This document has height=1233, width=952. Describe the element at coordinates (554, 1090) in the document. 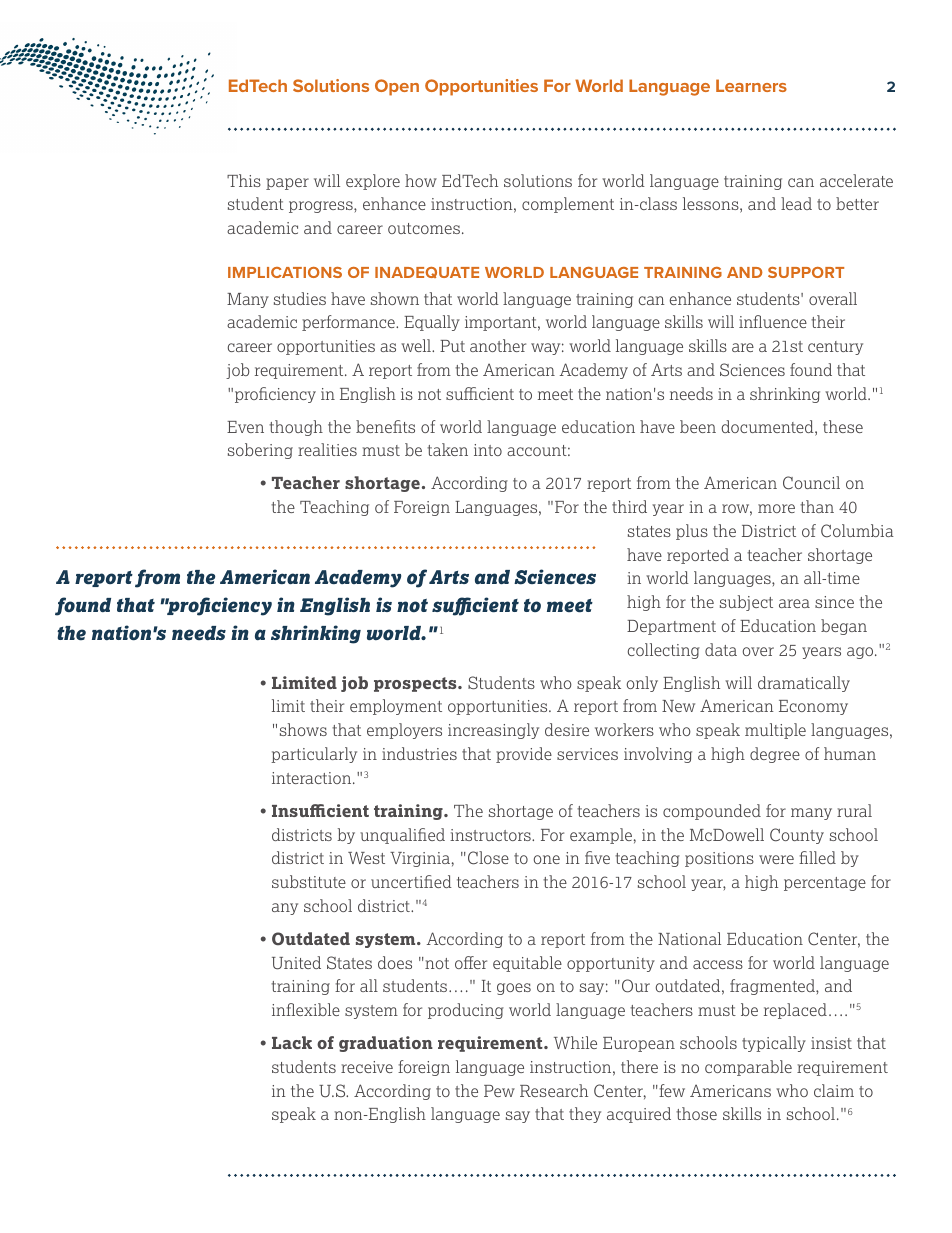

I see `Research` at that location.
